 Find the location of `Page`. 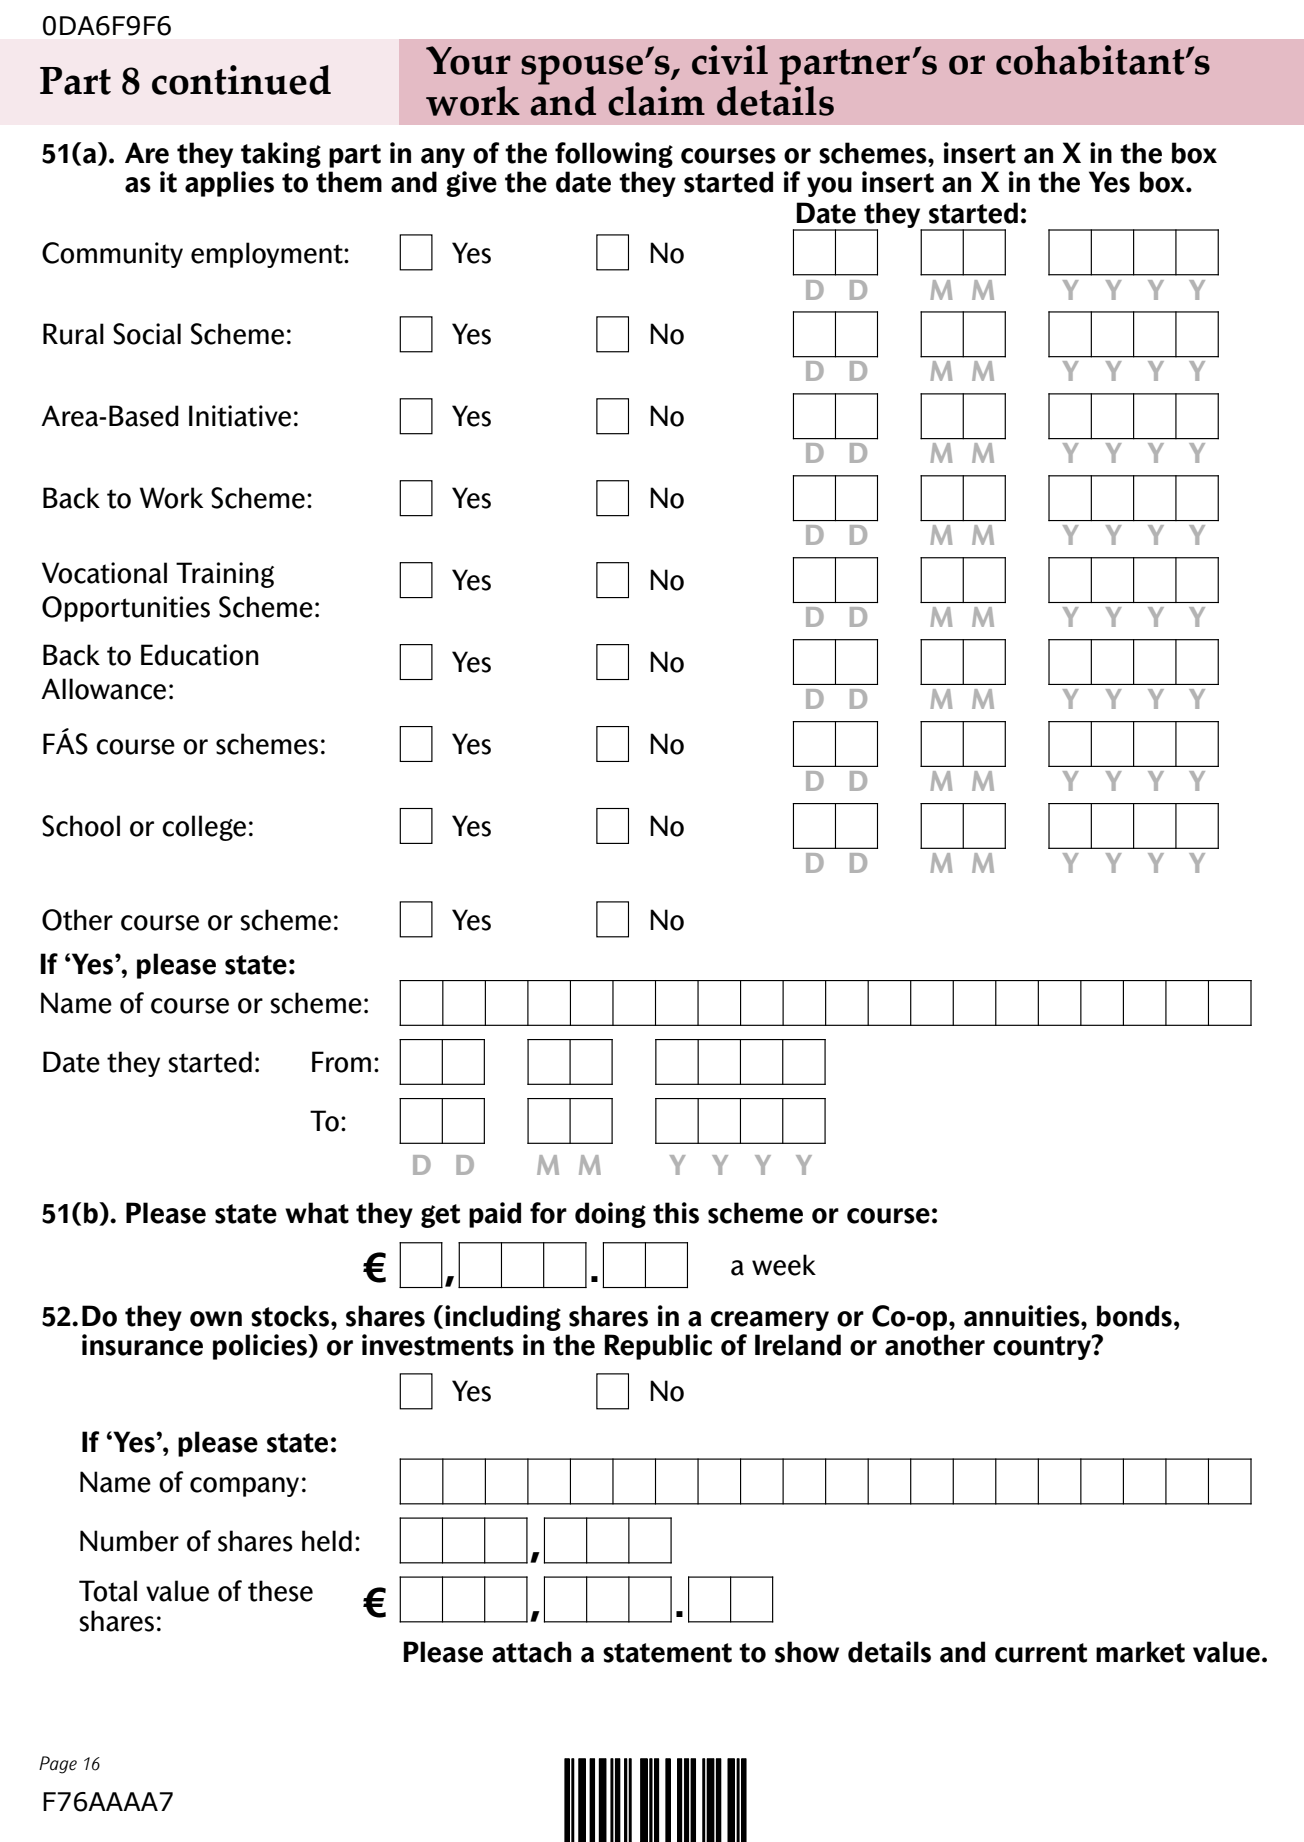

Page is located at coordinates (58, 1765).
